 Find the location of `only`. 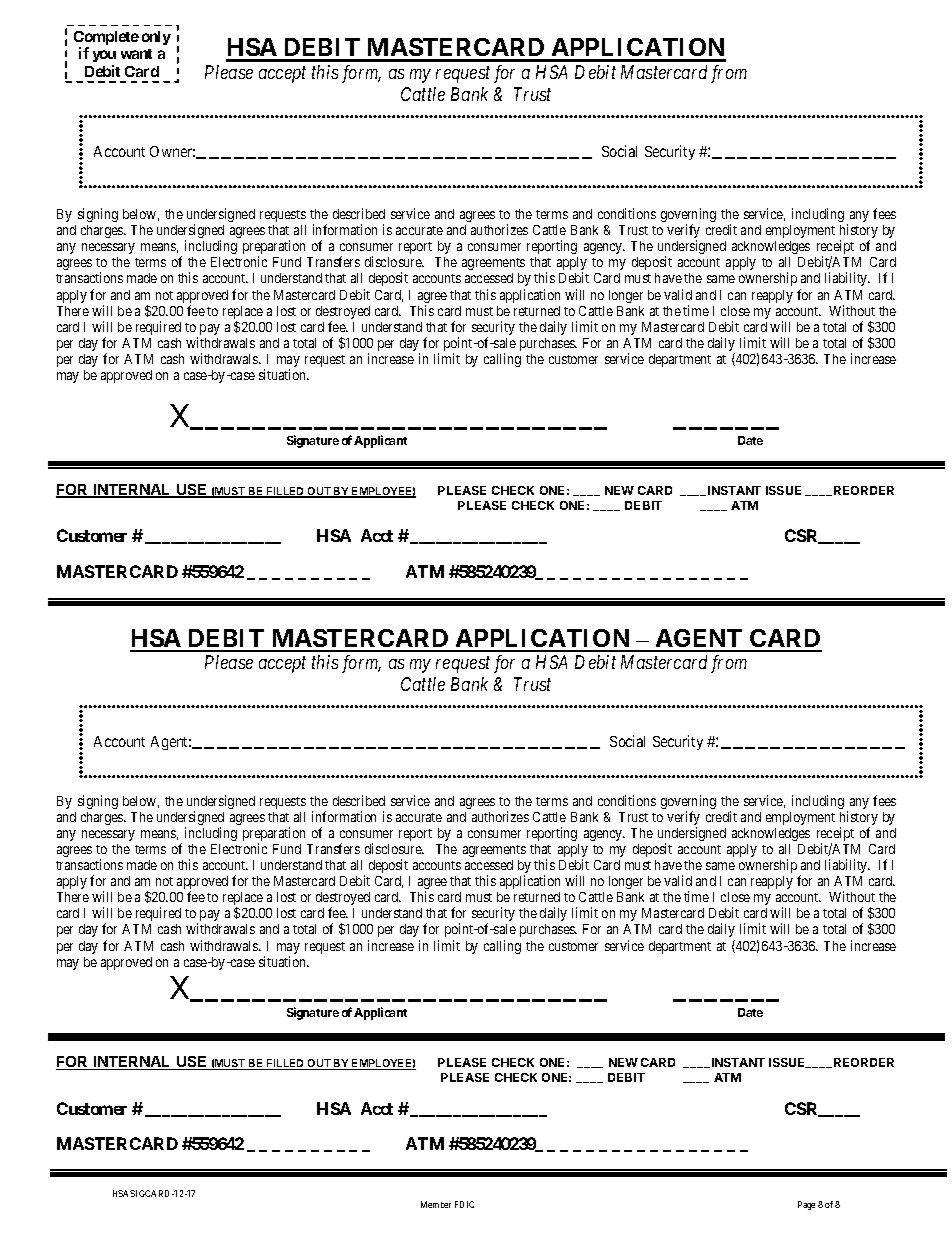

only is located at coordinates (156, 38).
